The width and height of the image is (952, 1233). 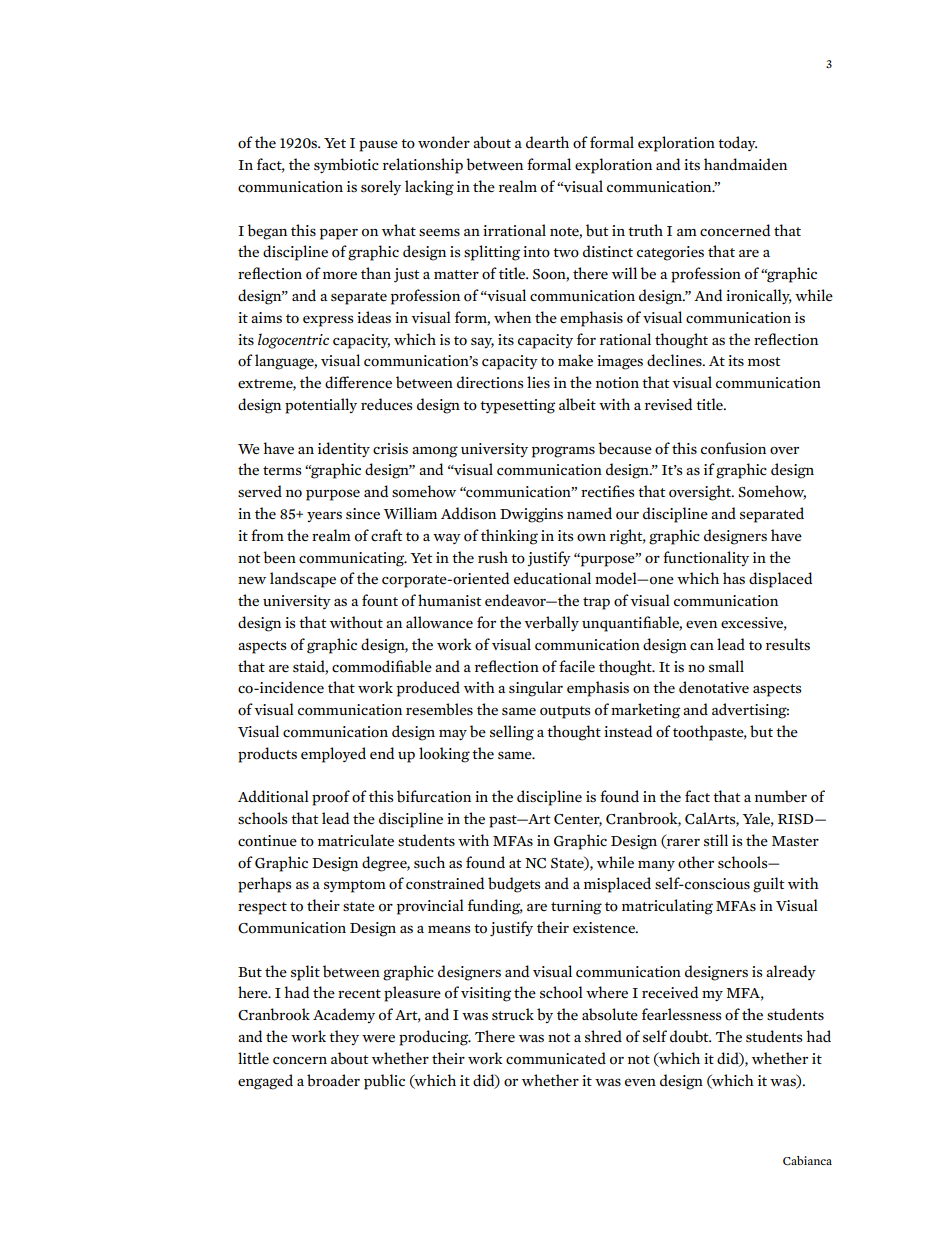 I want to click on Center, so click(x=578, y=820).
